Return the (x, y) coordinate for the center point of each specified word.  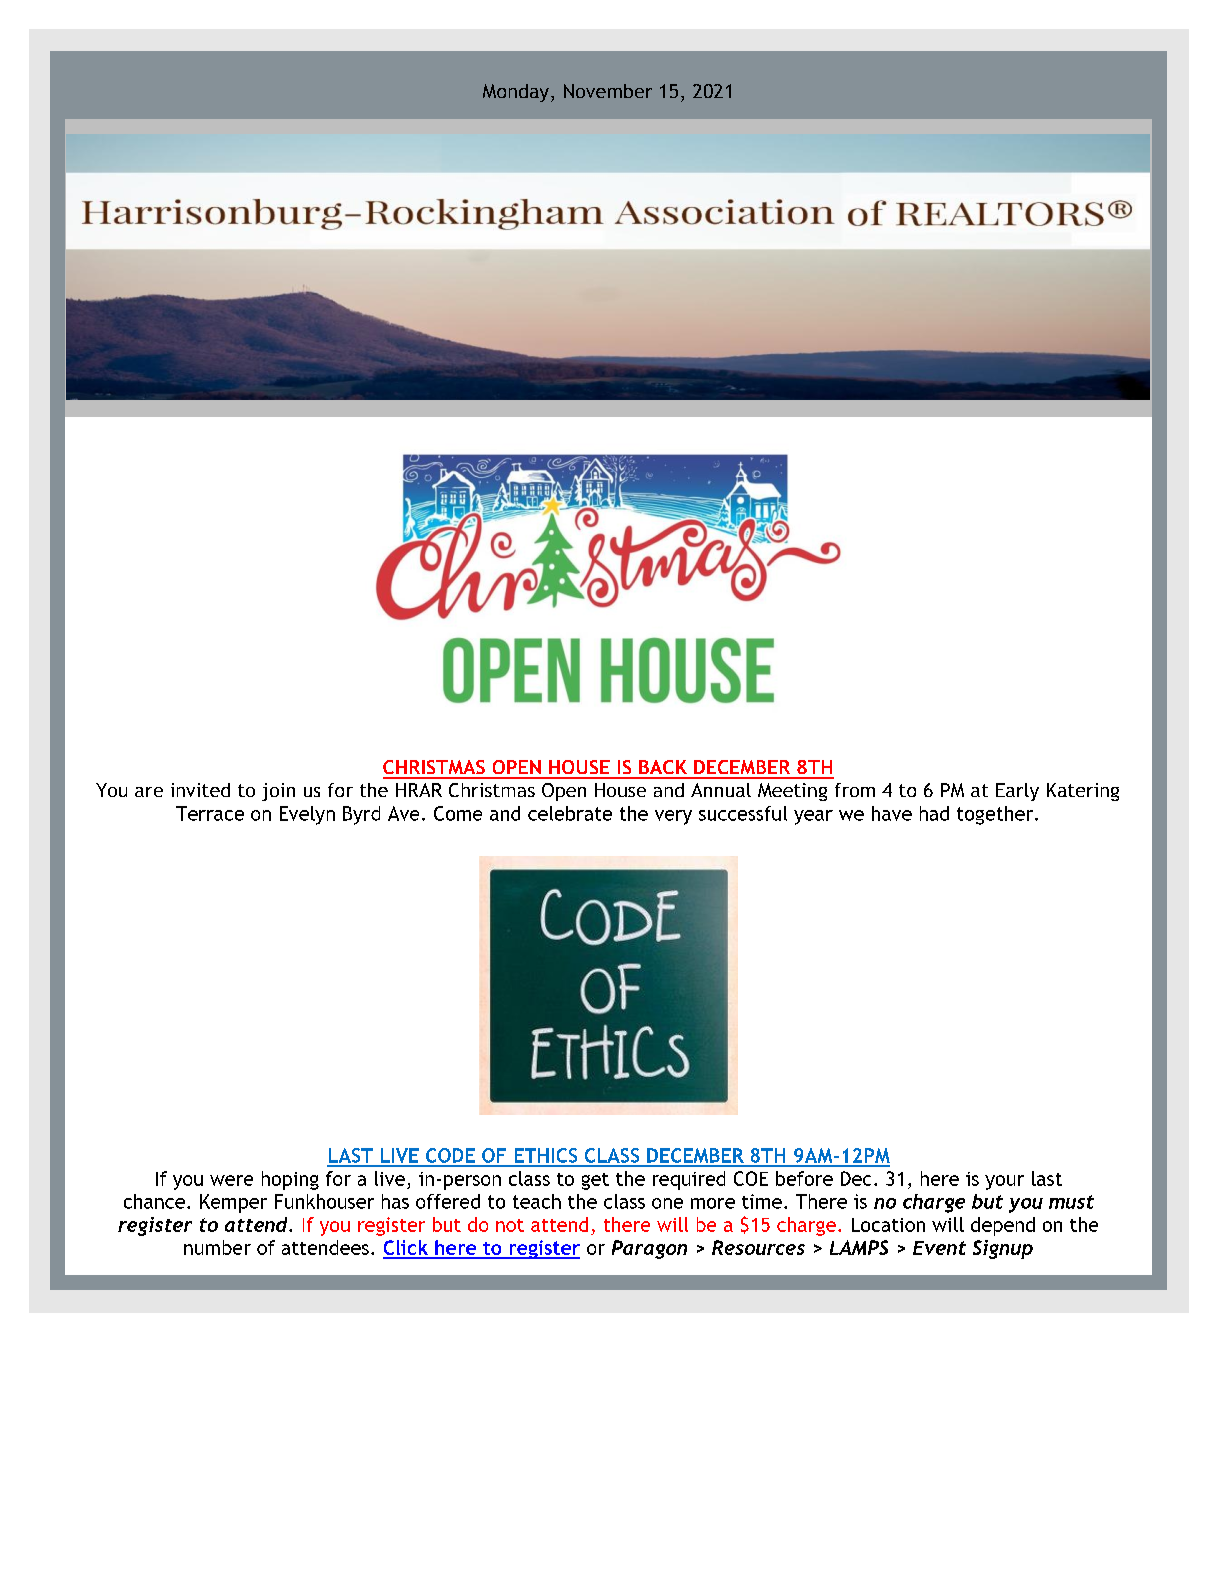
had (934, 813)
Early (1017, 792)
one (667, 1203)
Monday (516, 93)
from (855, 790)
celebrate (570, 813)
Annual (721, 790)
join (278, 792)
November (608, 91)
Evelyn (307, 815)
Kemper (233, 1203)
